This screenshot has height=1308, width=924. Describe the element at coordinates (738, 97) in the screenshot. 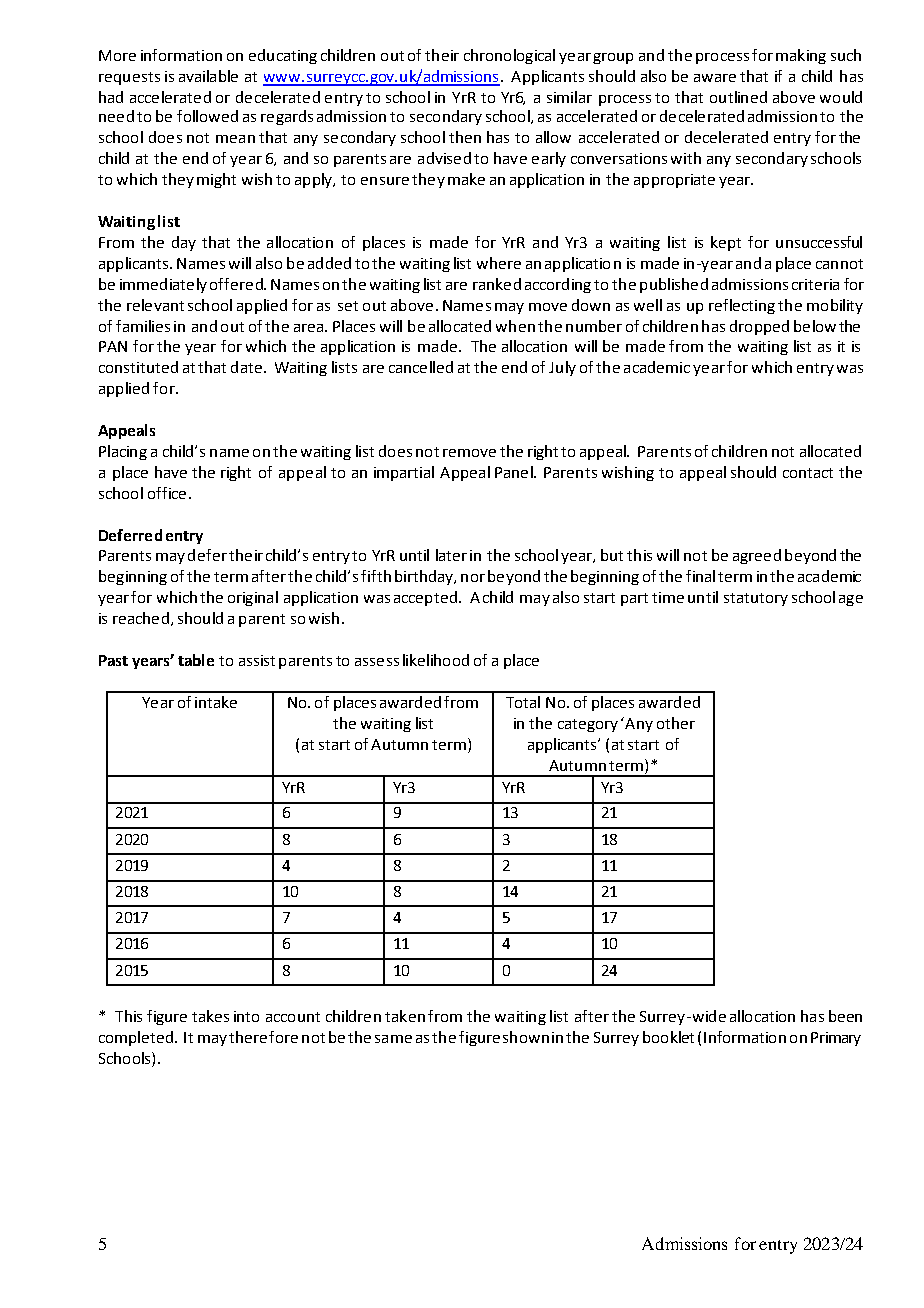

I see `outlined` at that location.
